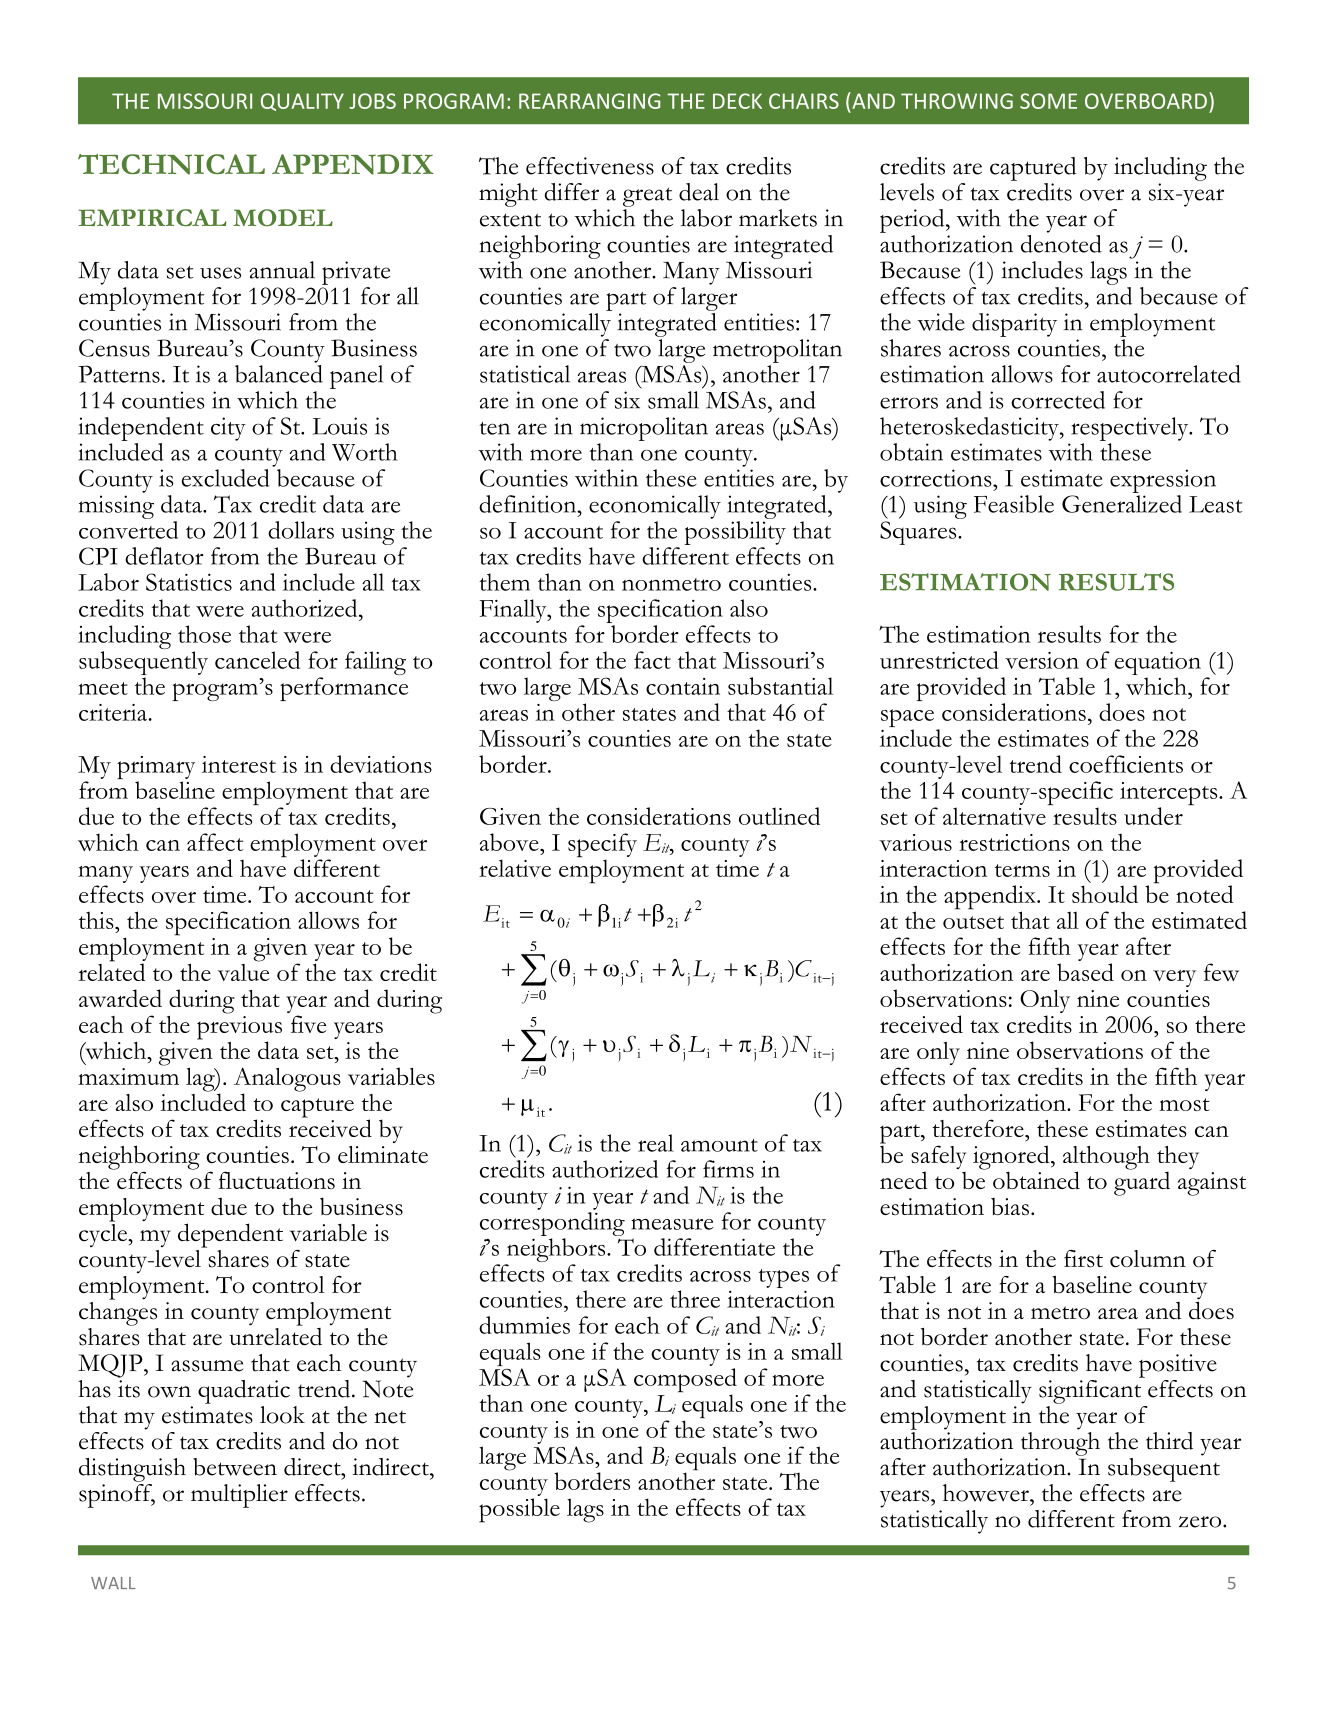  What do you see at coordinates (1201, 1522) in the screenshot?
I see `zero` at bounding box center [1201, 1522].
